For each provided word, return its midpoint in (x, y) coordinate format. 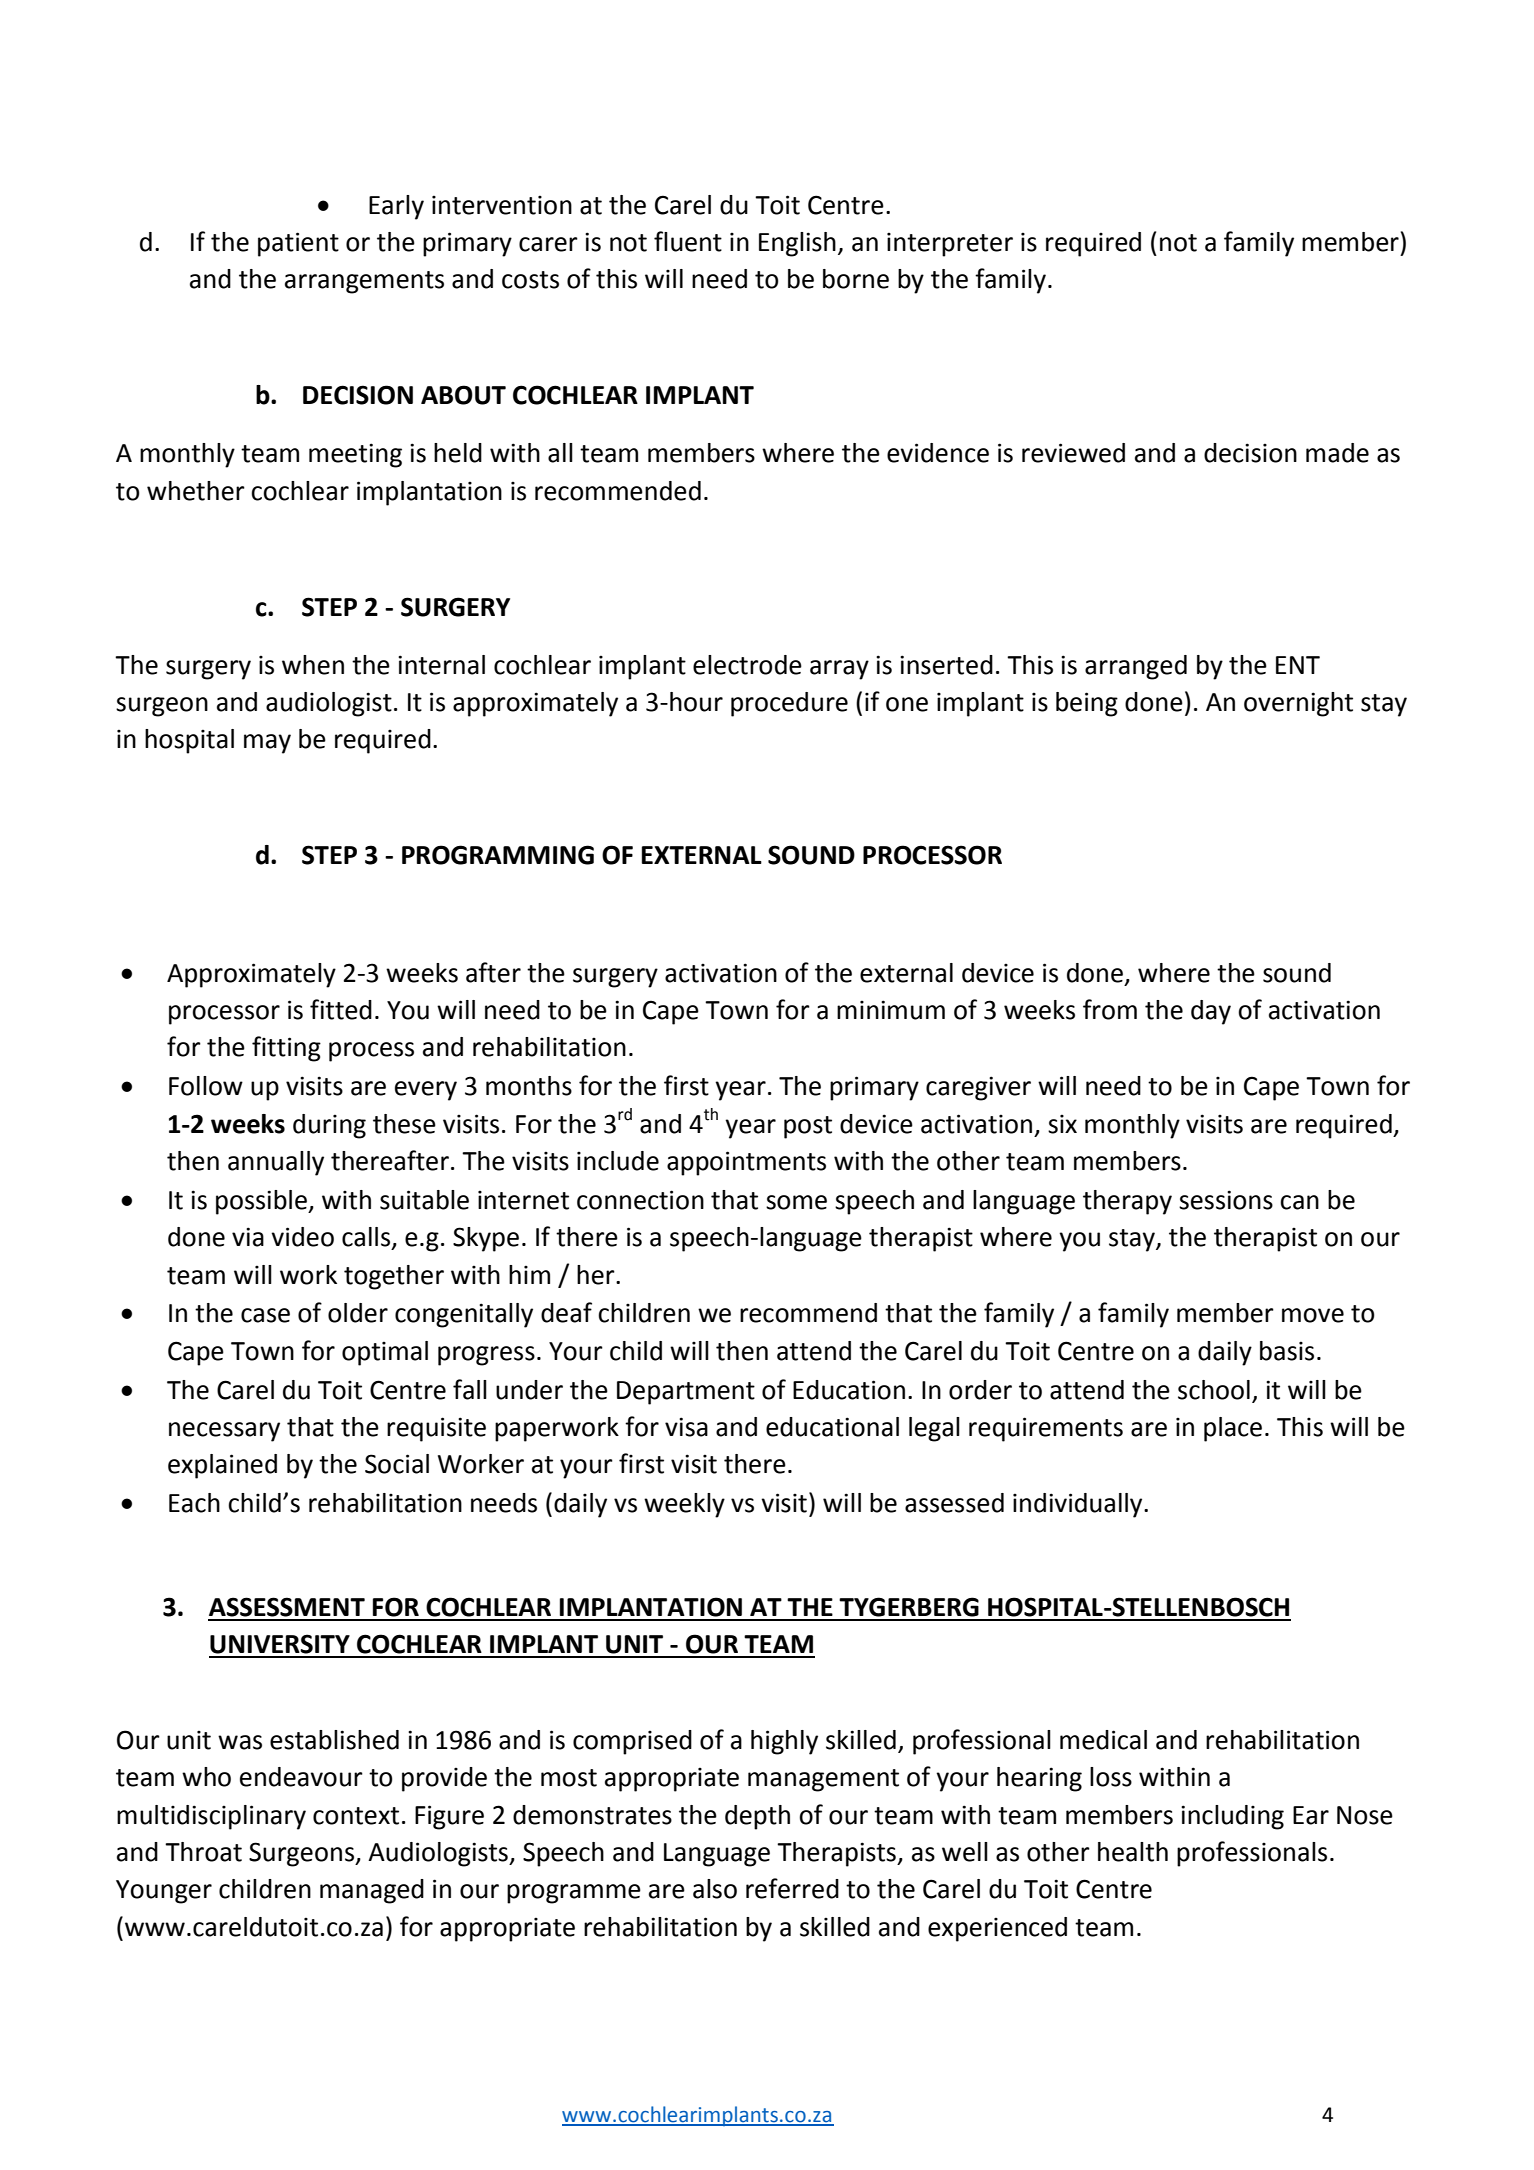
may (267, 744)
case (265, 1315)
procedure (789, 704)
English (797, 244)
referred (792, 1888)
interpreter (950, 244)
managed (372, 1891)
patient (298, 244)
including (1232, 1817)
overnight (1298, 704)
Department (686, 1393)
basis (1287, 1351)
